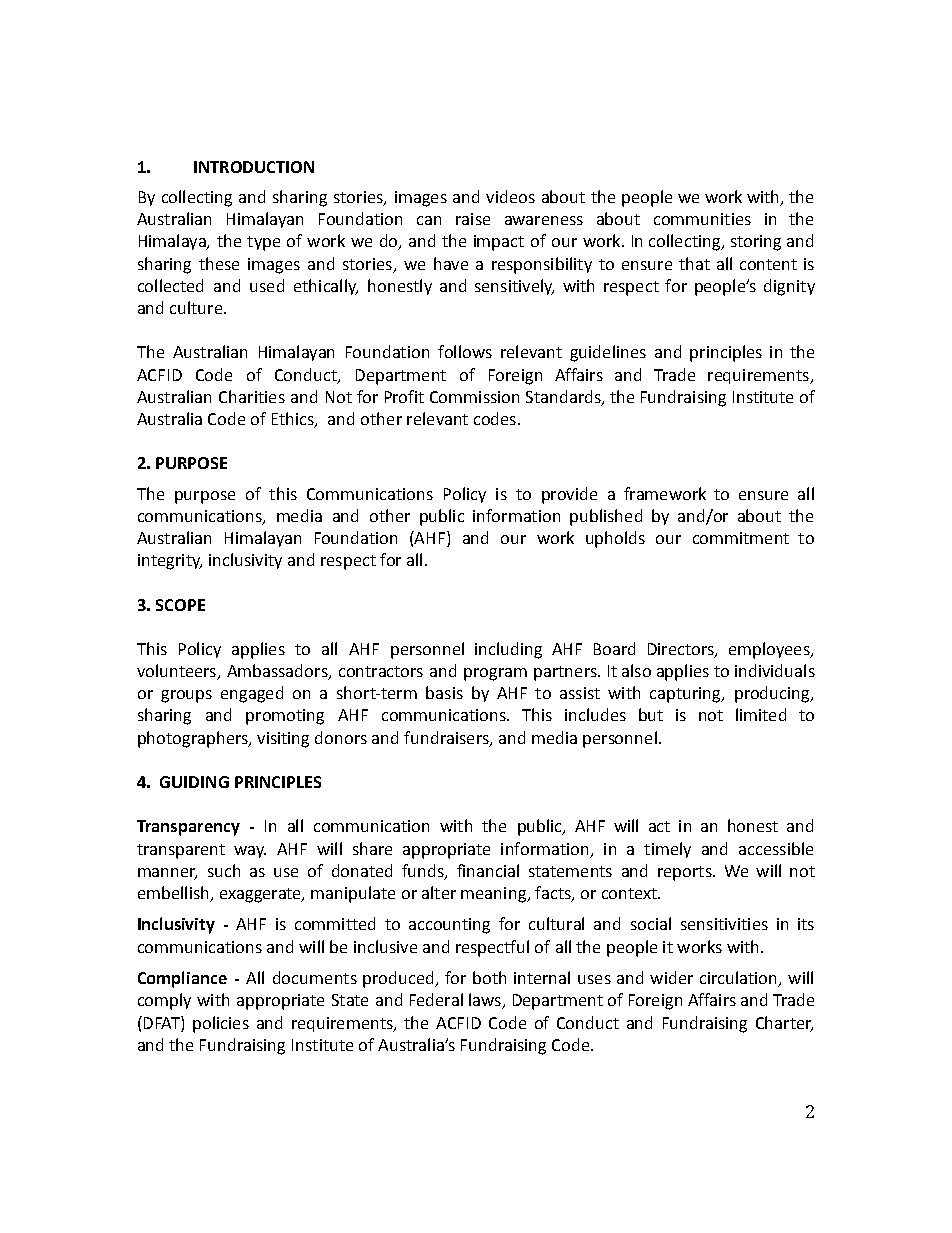 The image size is (952, 1233). Describe the element at coordinates (254, 167) in the image. I see `INTRODUCTION` at that location.
